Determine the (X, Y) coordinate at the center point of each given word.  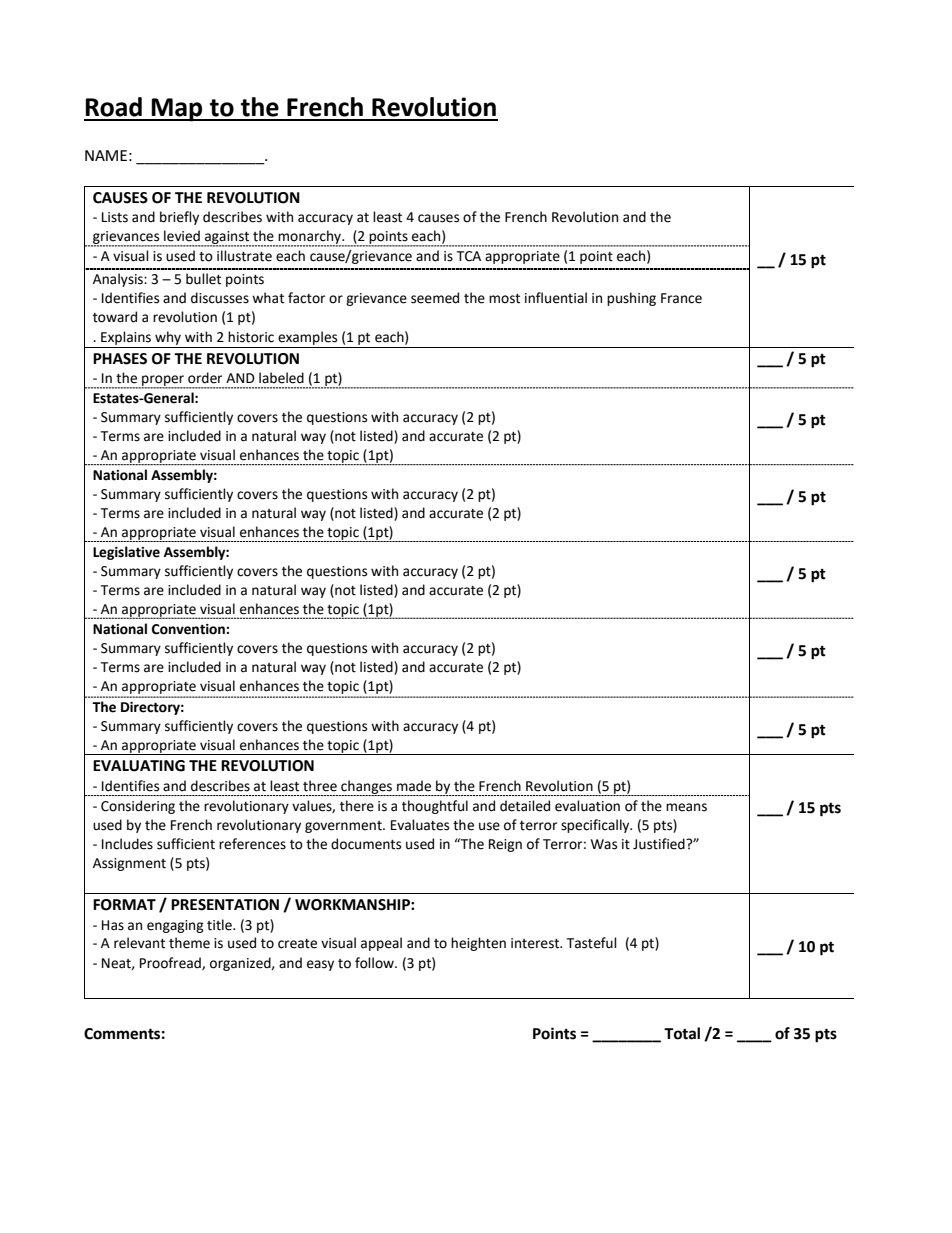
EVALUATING (139, 766)
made (414, 786)
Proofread (171, 963)
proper (163, 382)
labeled (281, 378)
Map (177, 110)
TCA (468, 256)
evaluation (587, 806)
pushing (631, 299)
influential (556, 298)
